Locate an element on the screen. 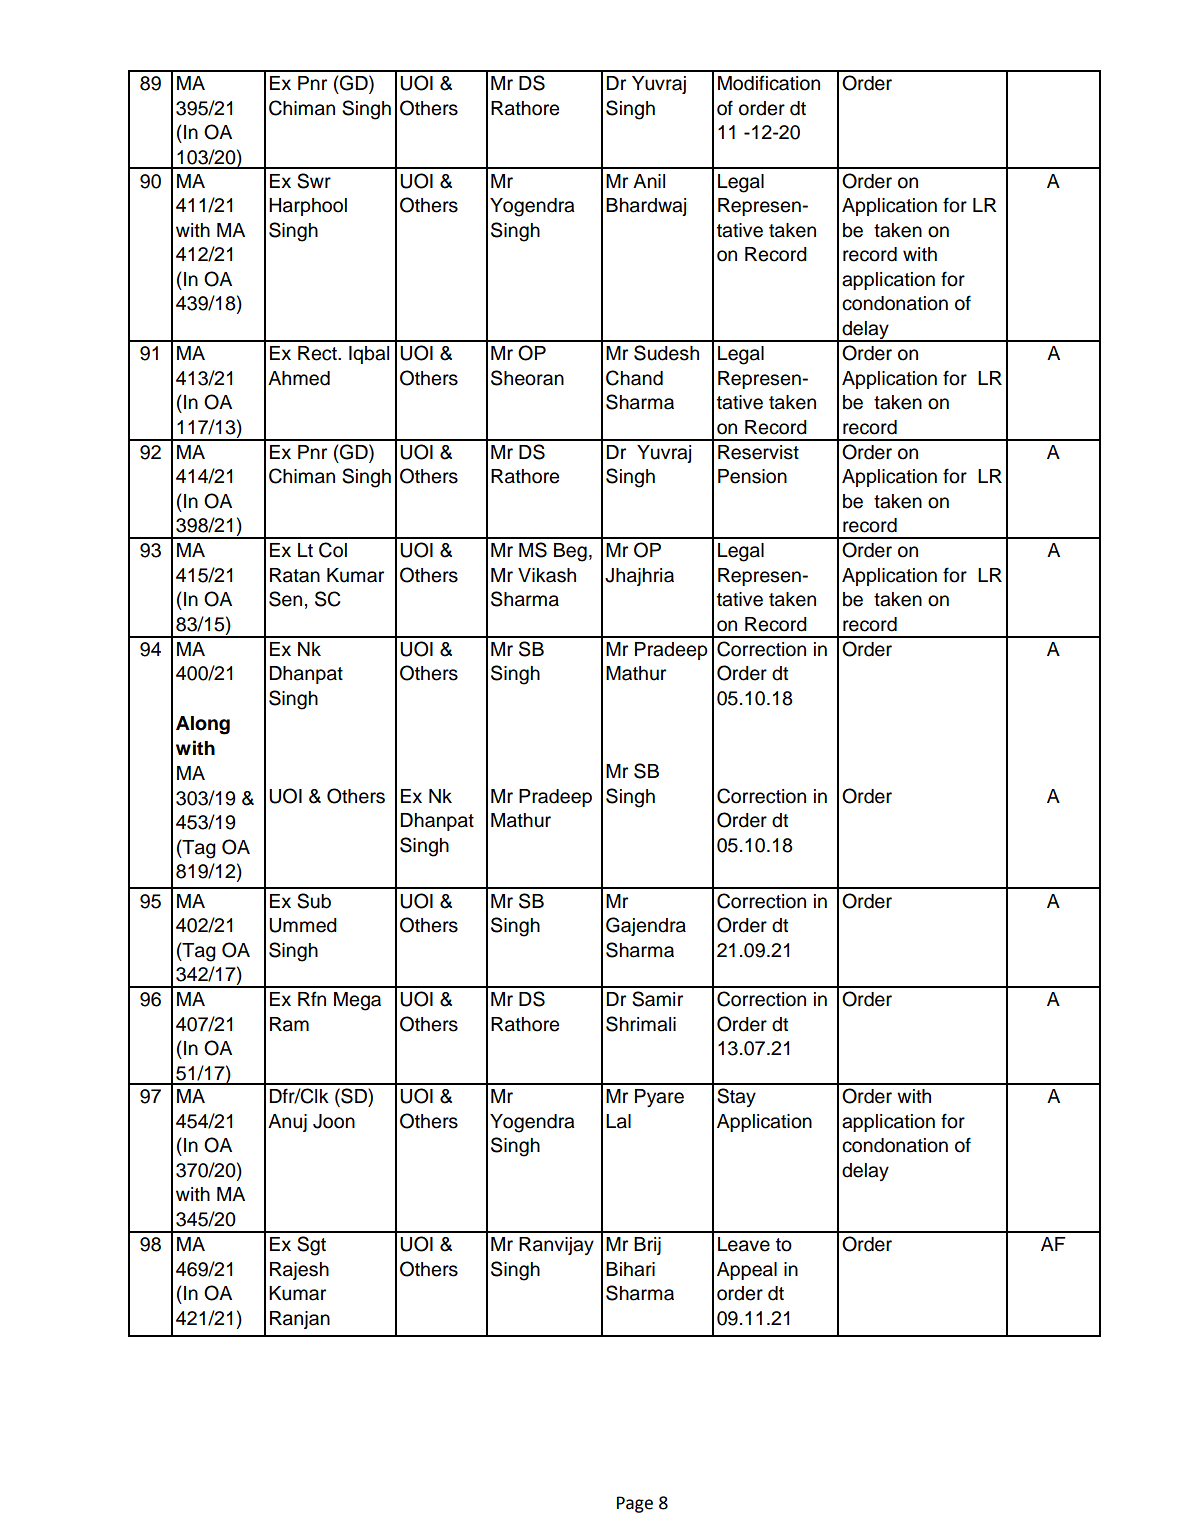 The image size is (1190, 1540). Samir is located at coordinates (657, 999).
